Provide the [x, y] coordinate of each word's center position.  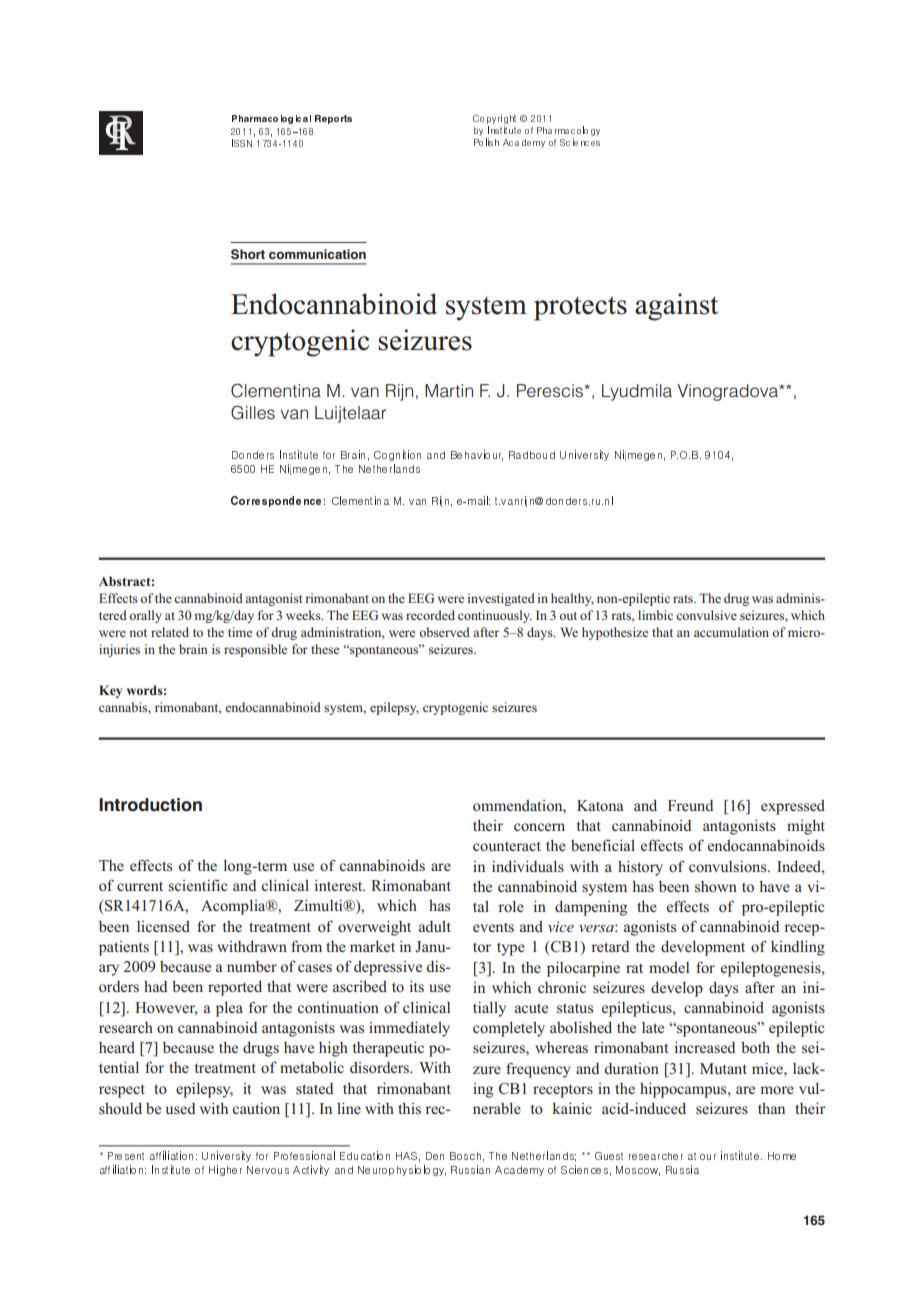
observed [444, 632]
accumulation [731, 632]
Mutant [723, 1068]
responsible [255, 650]
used [180, 1108]
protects [580, 308]
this [409, 1108]
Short [248, 254]
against [676, 307]
